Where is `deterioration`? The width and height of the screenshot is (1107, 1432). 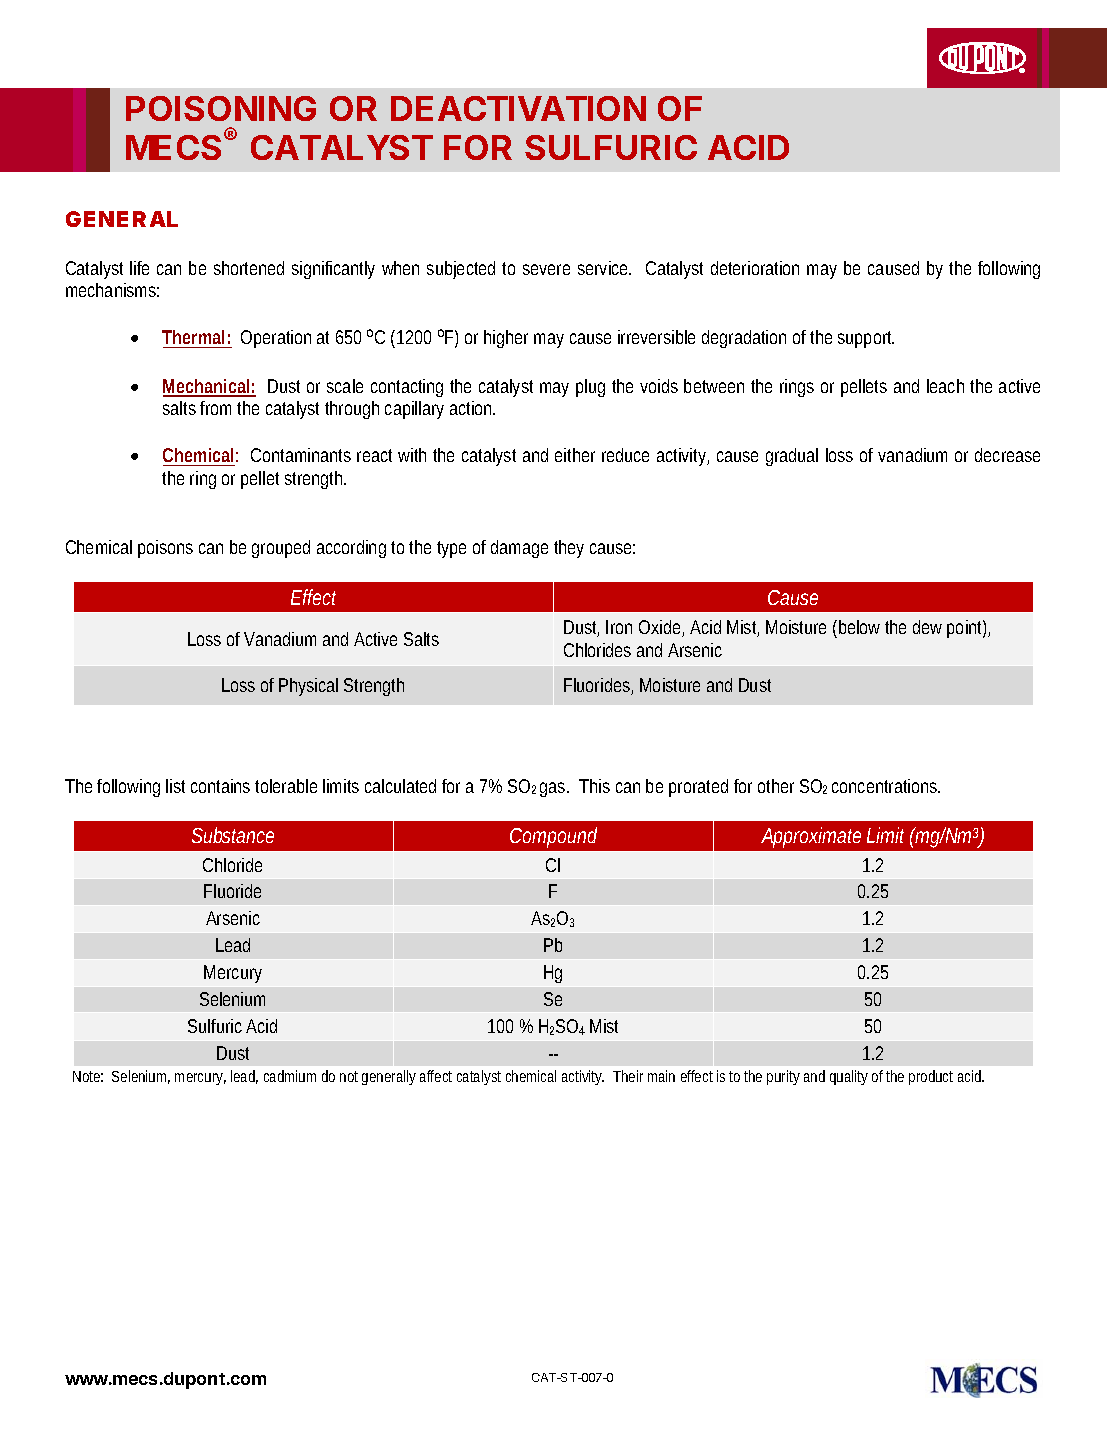
deterioration is located at coordinates (755, 268).
